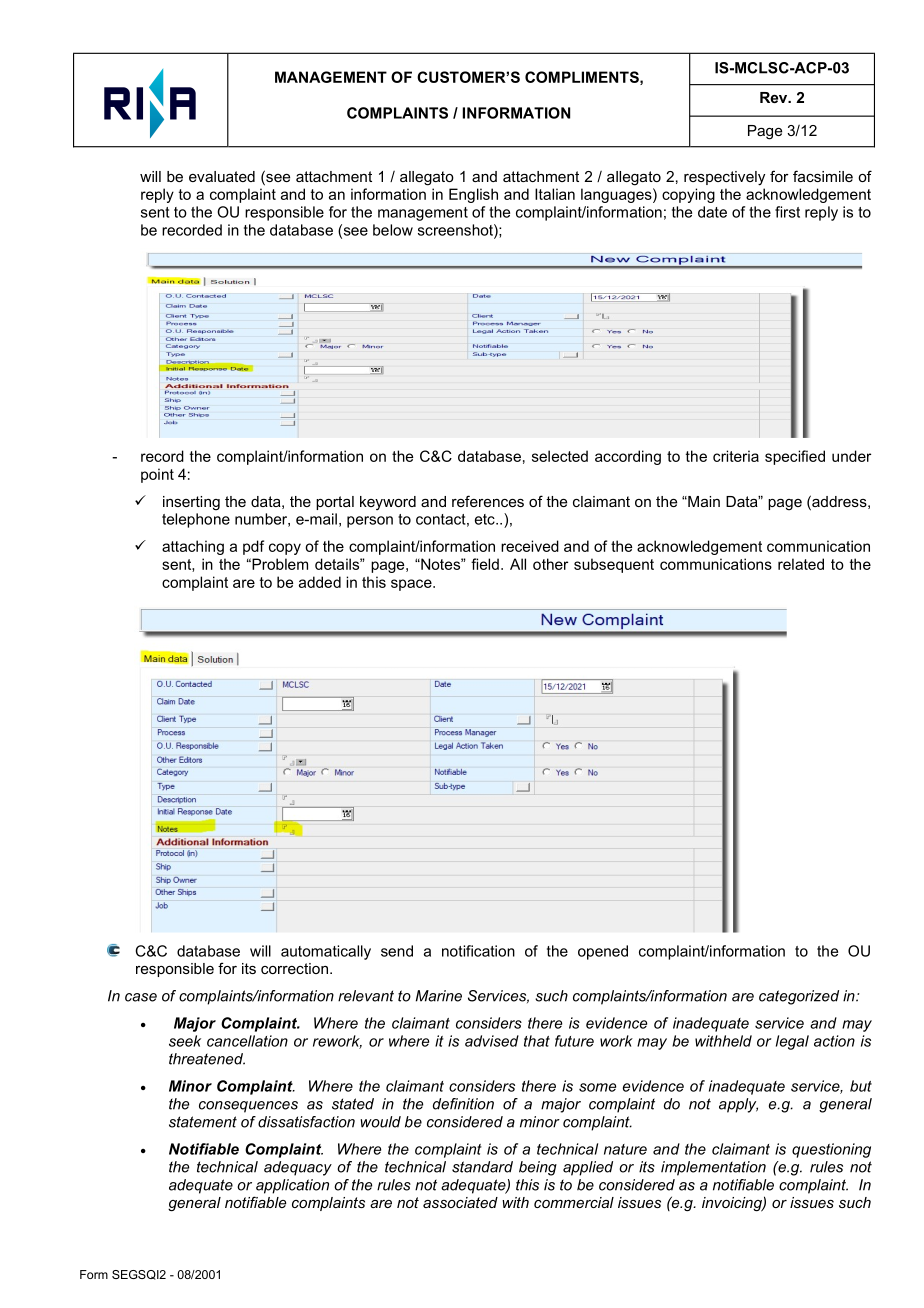 The width and height of the screenshot is (924, 1308). Describe the element at coordinates (478, 951) in the screenshot. I see `notification` at that location.
